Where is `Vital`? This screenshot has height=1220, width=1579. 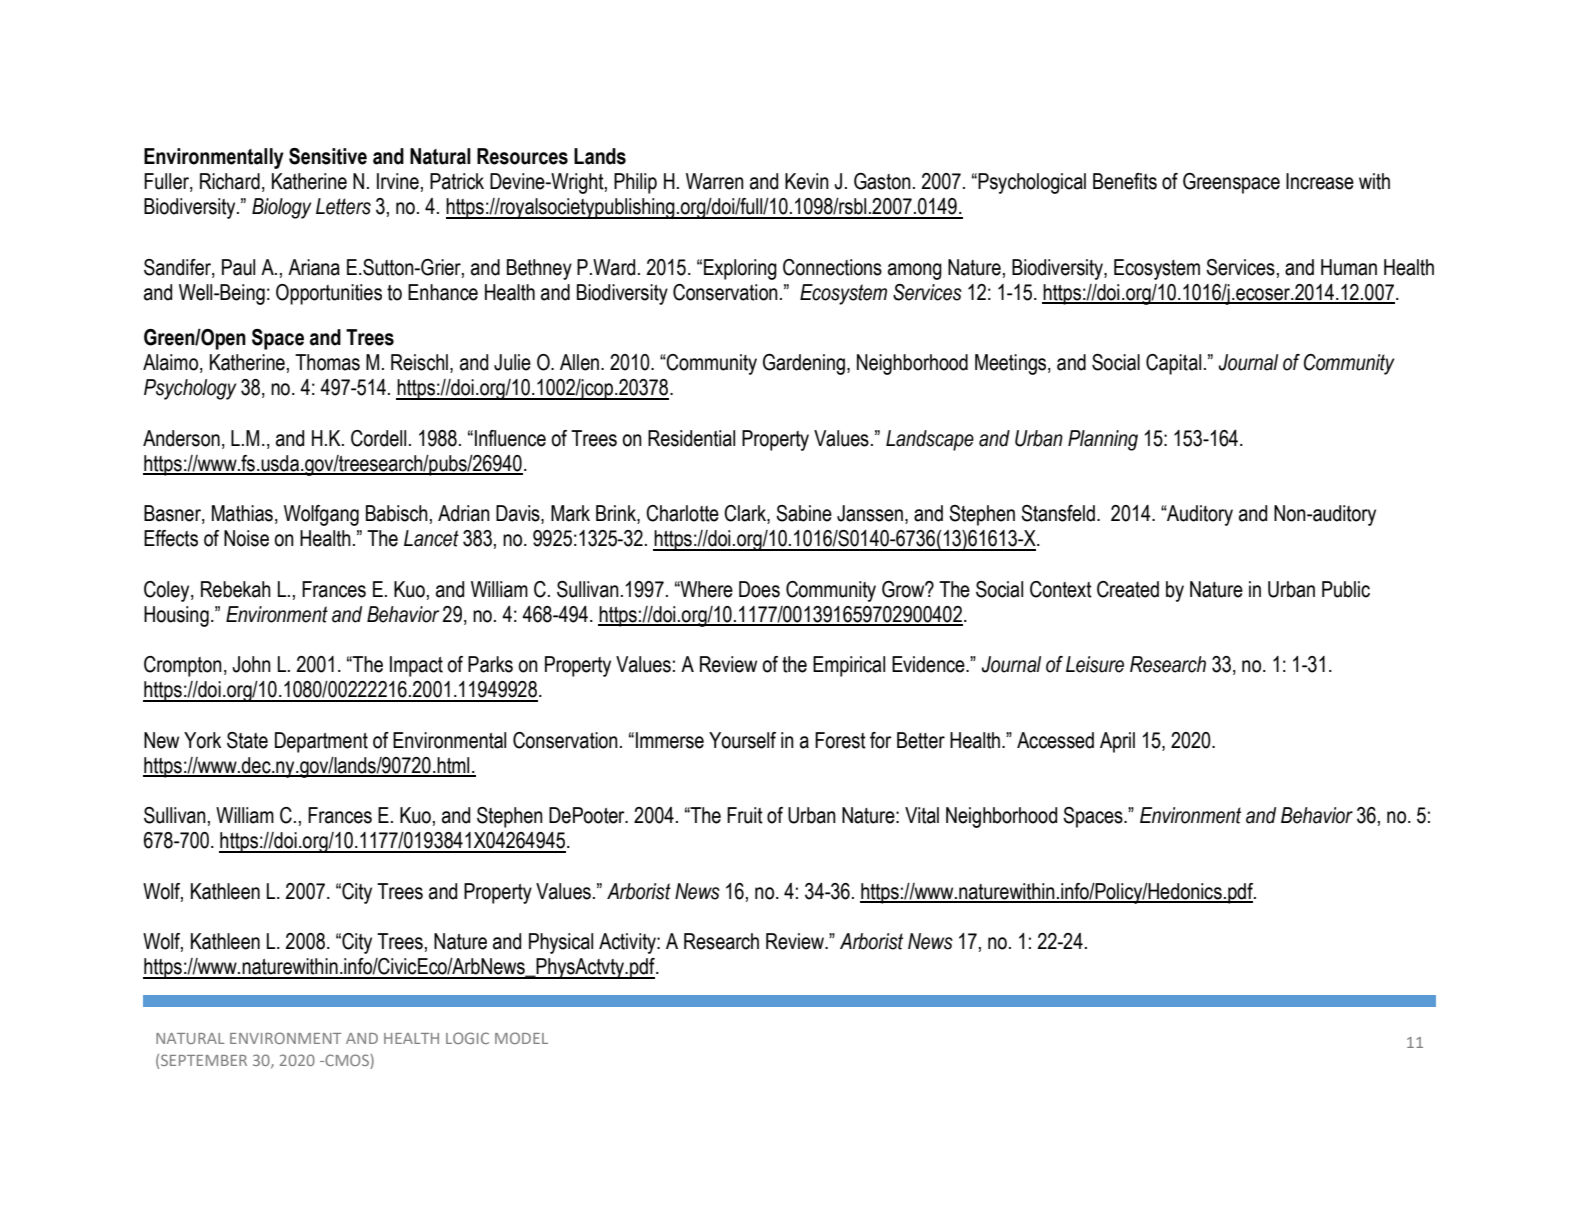
Vital is located at coordinates (922, 815).
